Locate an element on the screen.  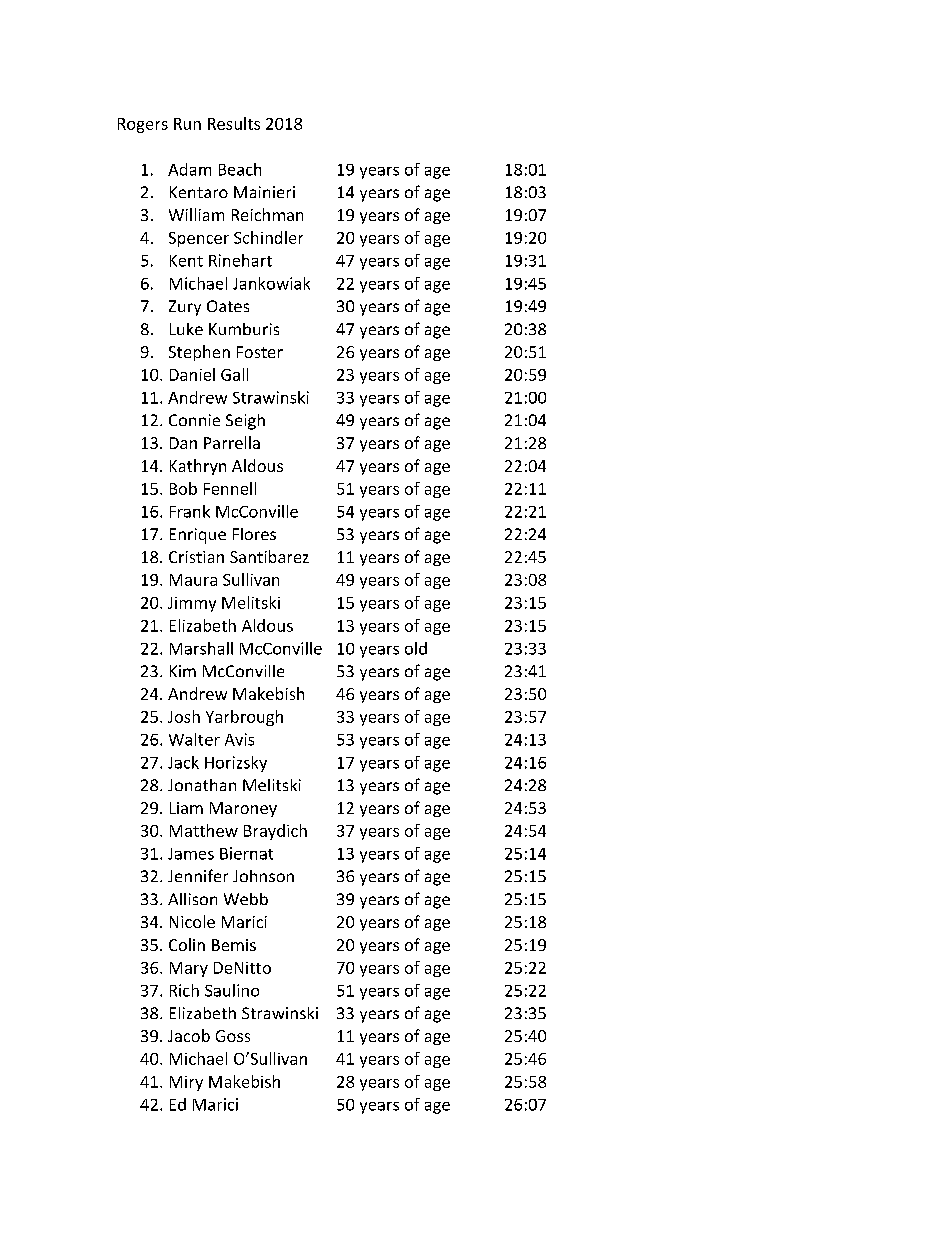
Reichman is located at coordinates (267, 214).
